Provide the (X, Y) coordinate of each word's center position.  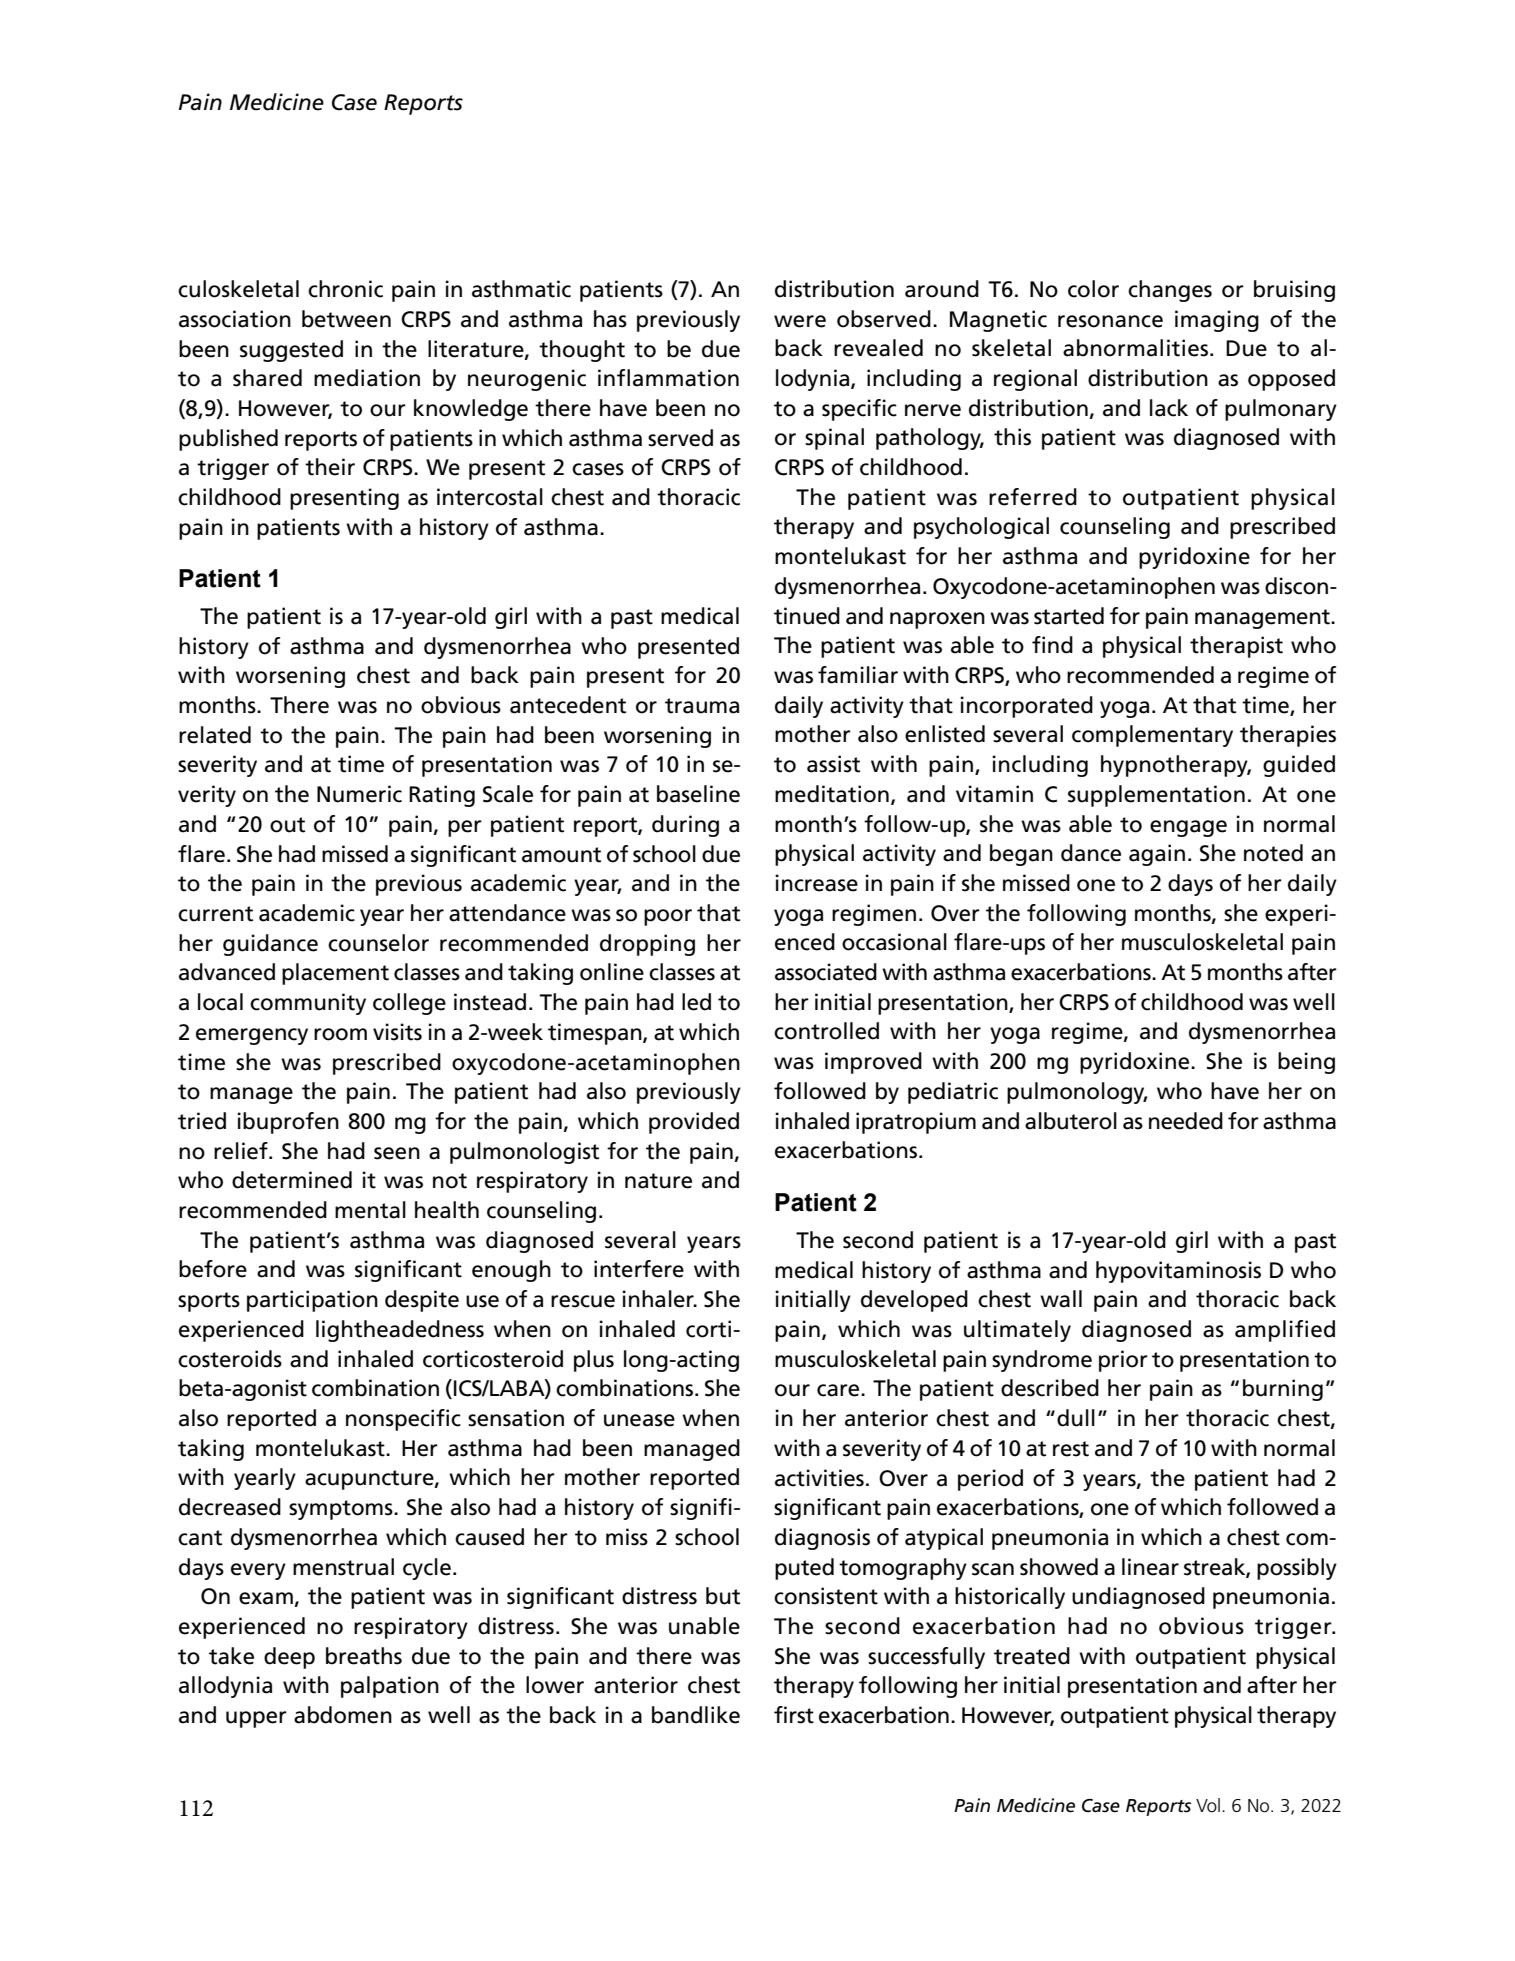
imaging (1217, 321)
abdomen (343, 1715)
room (340, 1034)
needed (1186, 1121)
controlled (826, 1031)
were (800, 321)
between (346, 319)
